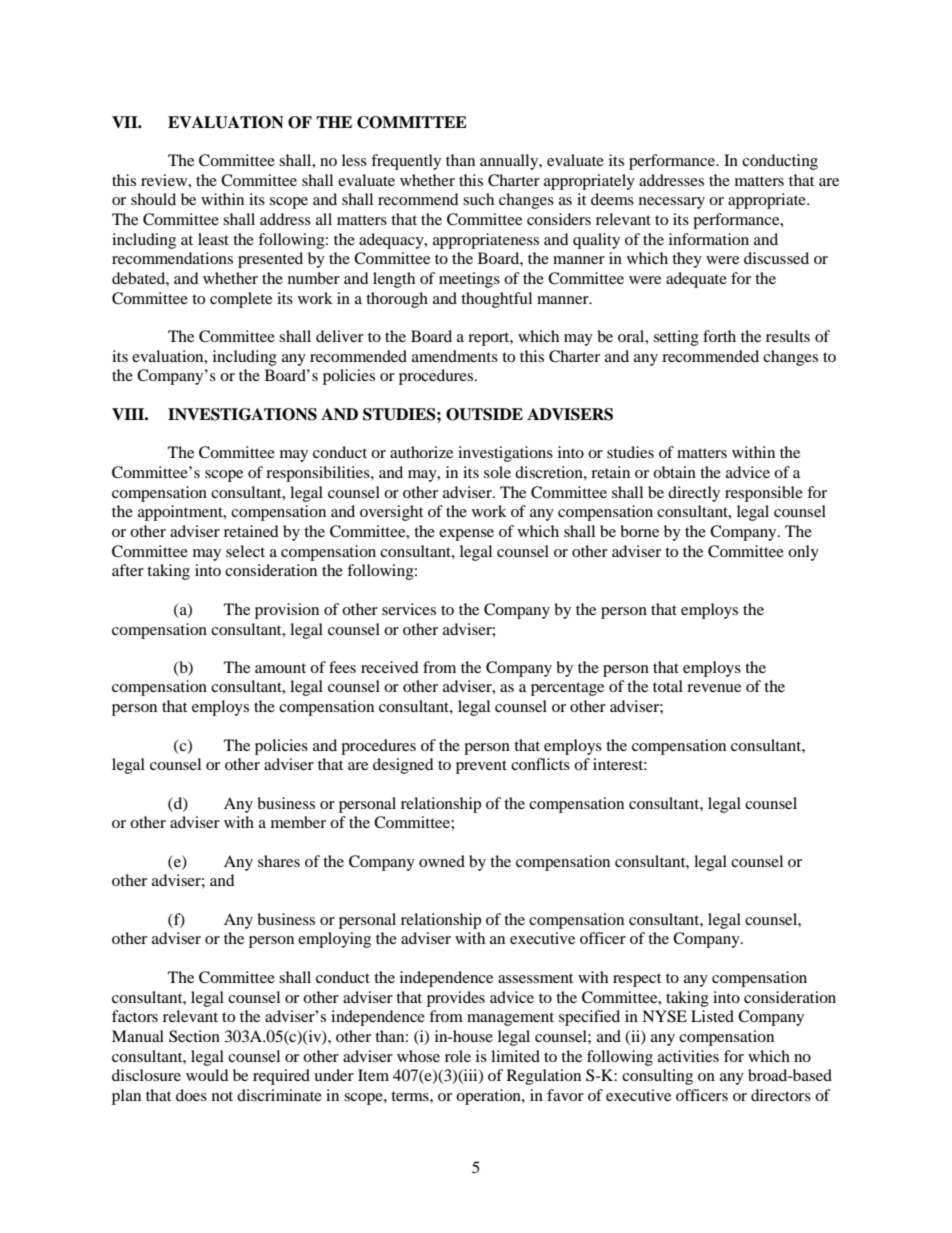  What do you see at coordinates (207, 1075) in the screenshot?
I see `would` at bounding box center [207, 1075].
